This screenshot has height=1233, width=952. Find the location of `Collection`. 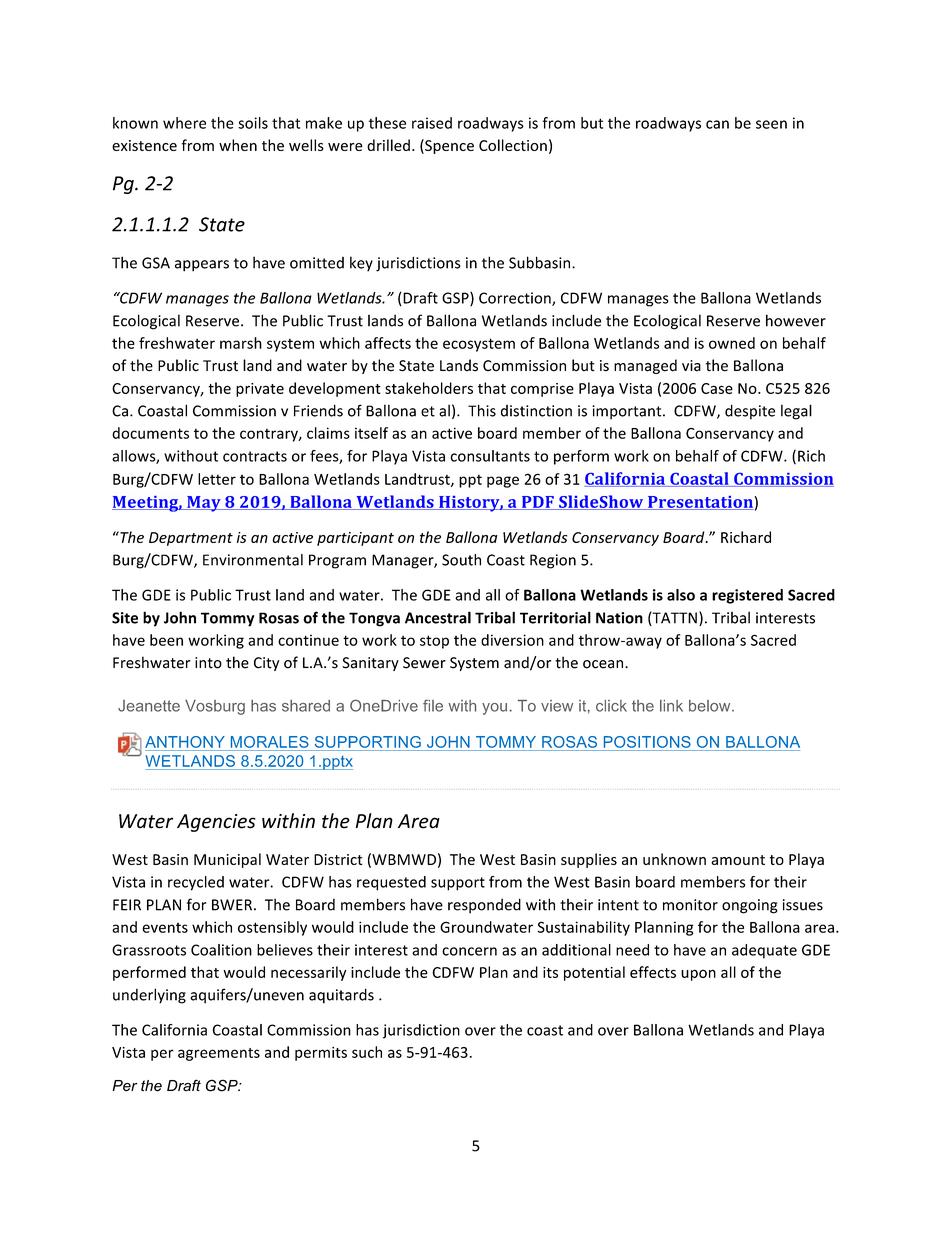

Collection is located at coordinates (513, 145).
